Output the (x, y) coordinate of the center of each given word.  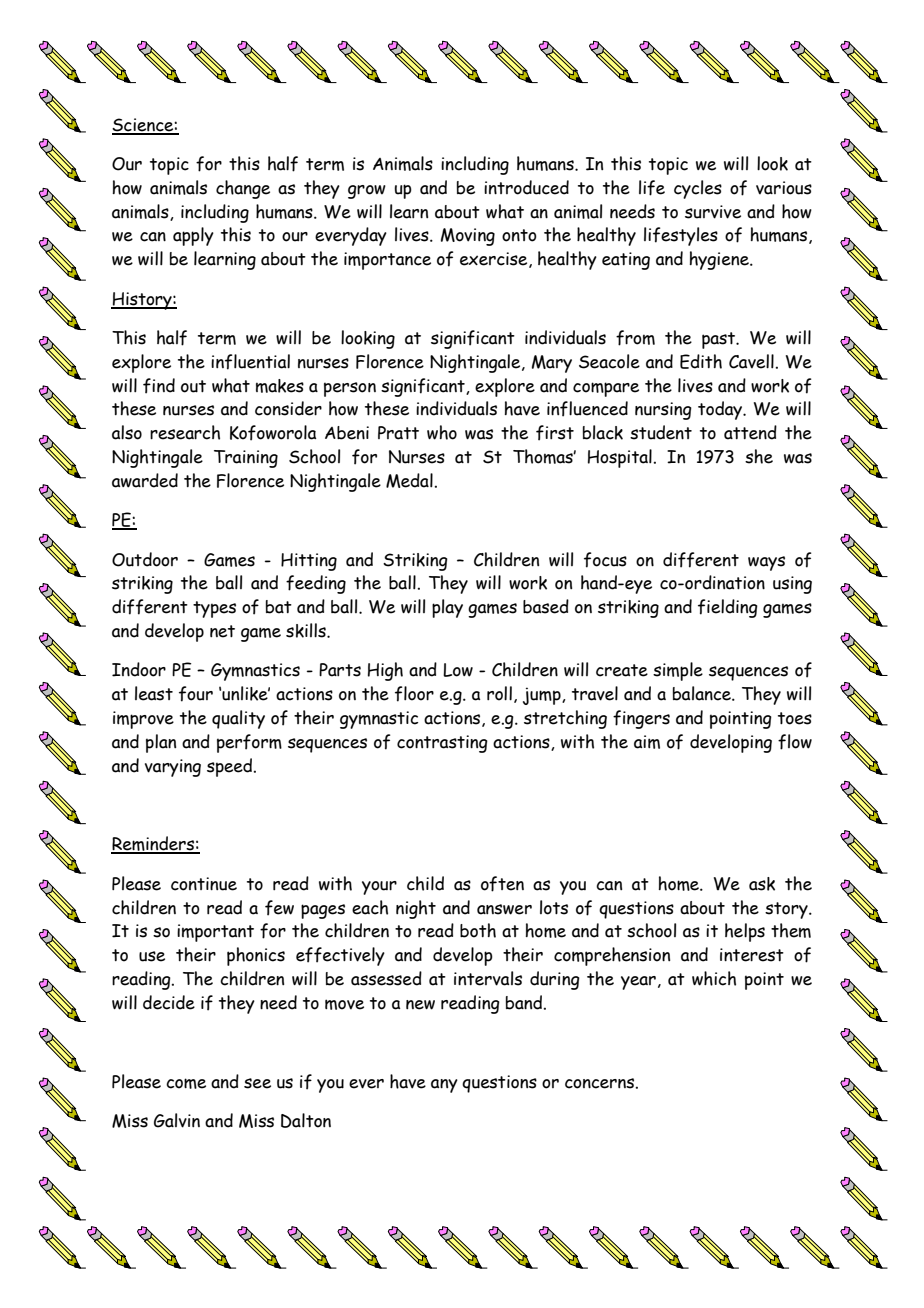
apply (193, 236)
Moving (468, 237)
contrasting (442, 744)
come (186, 1083)
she (759, 456)
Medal (409, 480)
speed (231, 767)
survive (713, 212)
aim (647, 742)
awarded (145, 480)
